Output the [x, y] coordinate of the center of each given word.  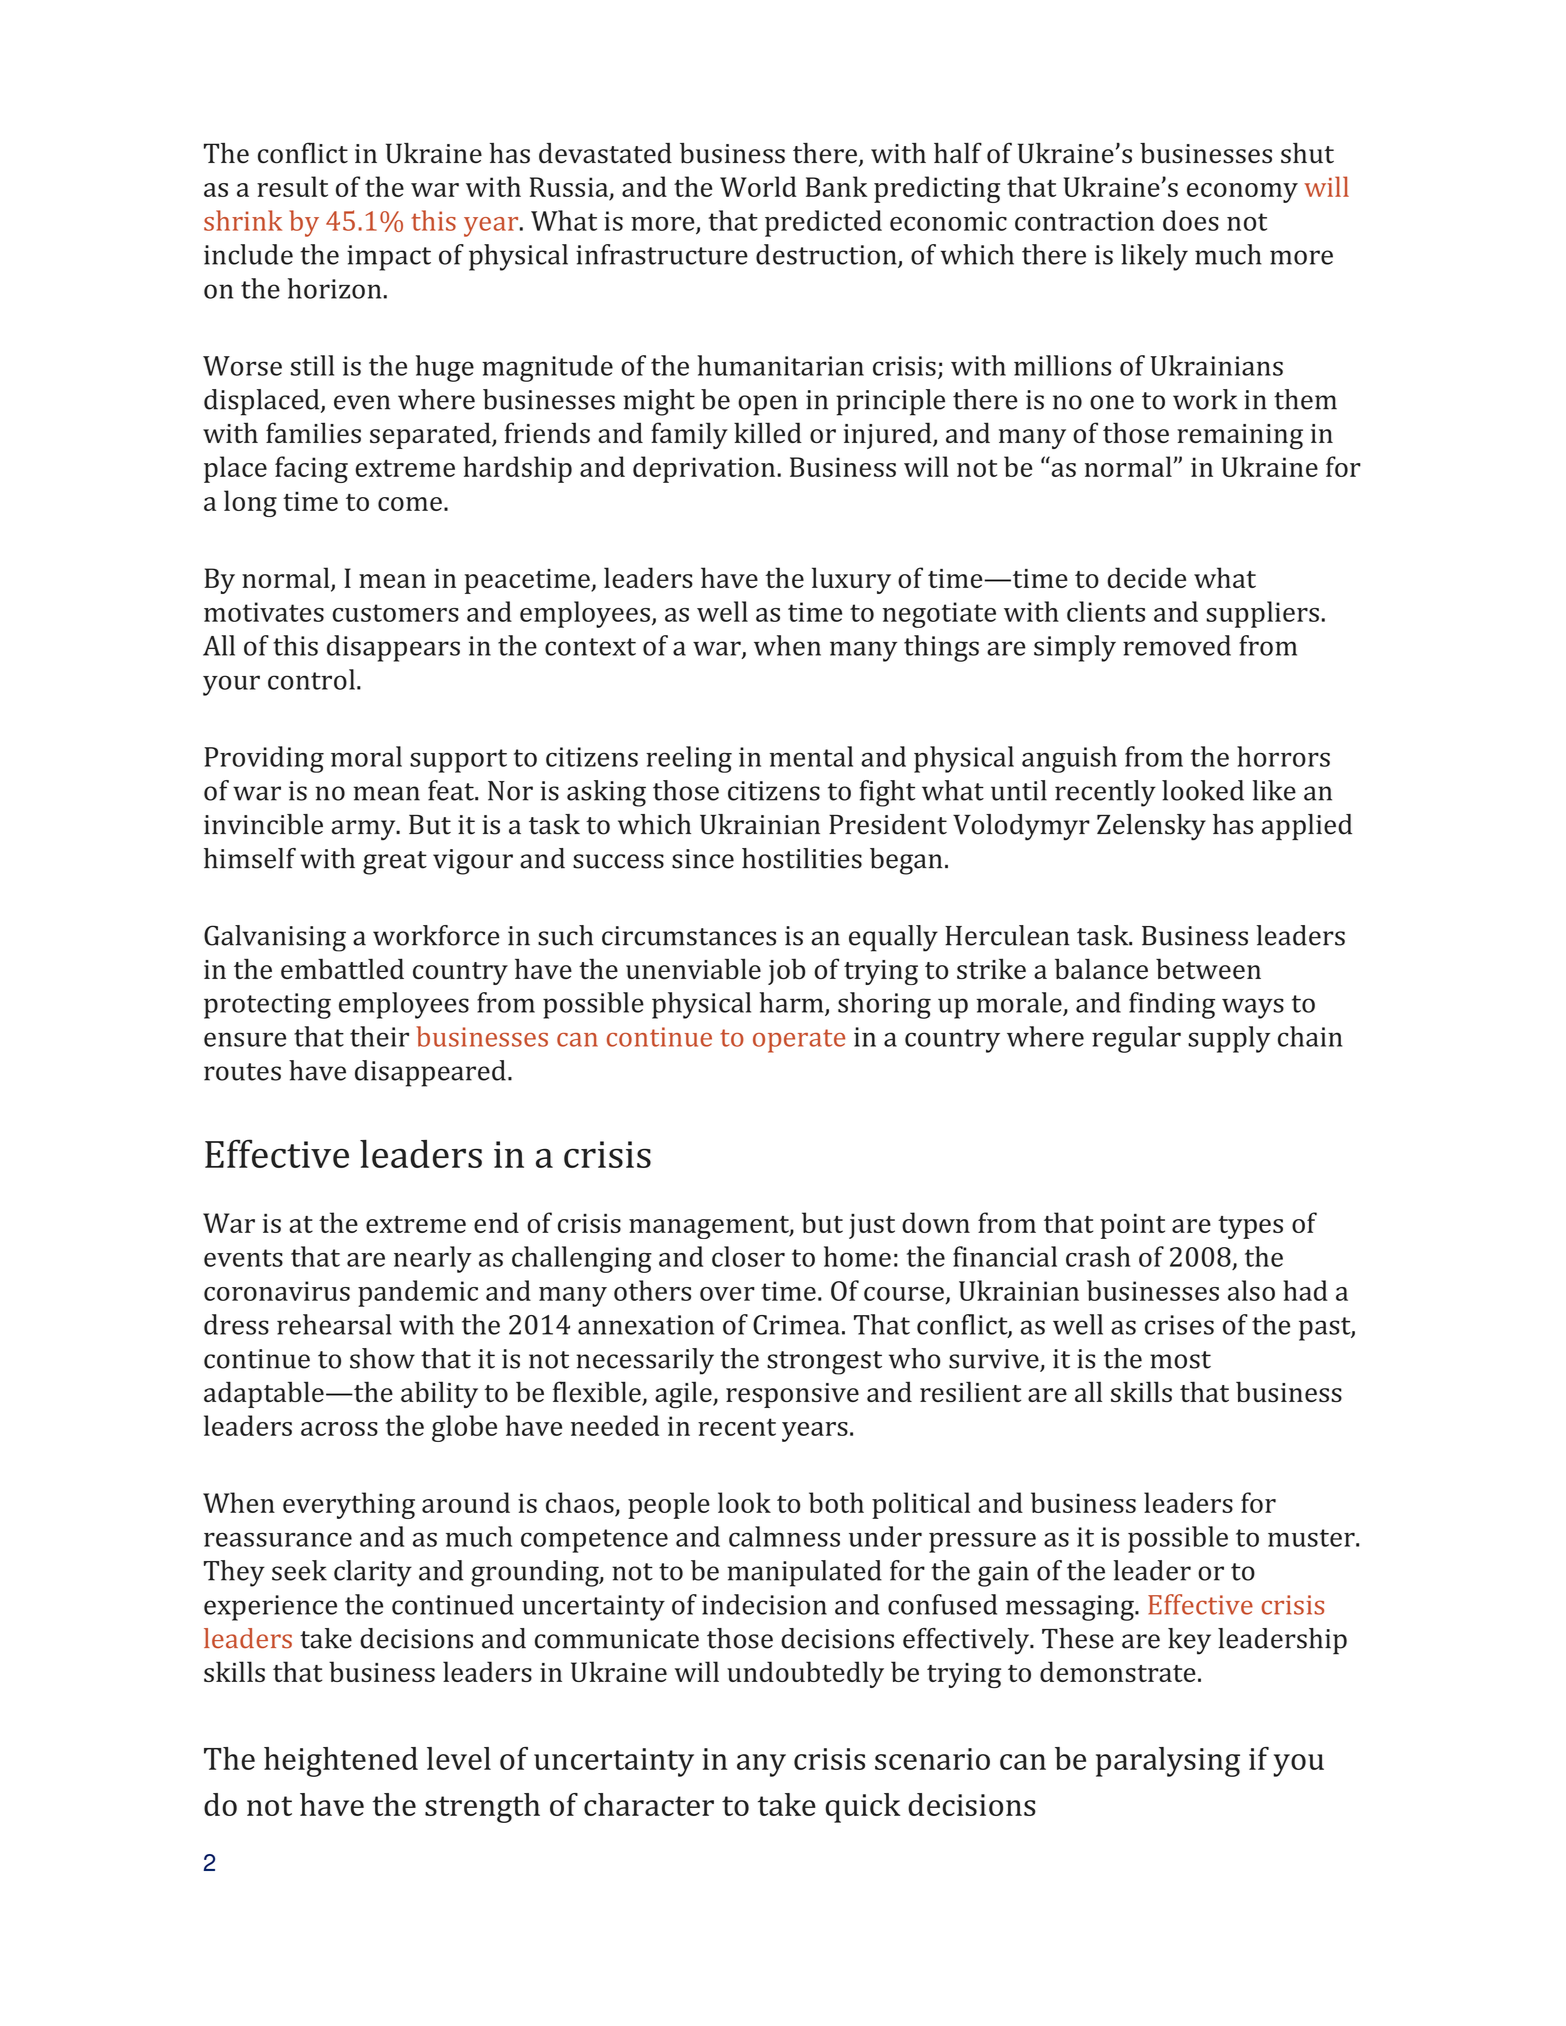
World [758, 186]
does [1191, 220]
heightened [341, 1762]
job [786, 971]
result [292, 186]
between [1208, 968]
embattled [342, 968]
